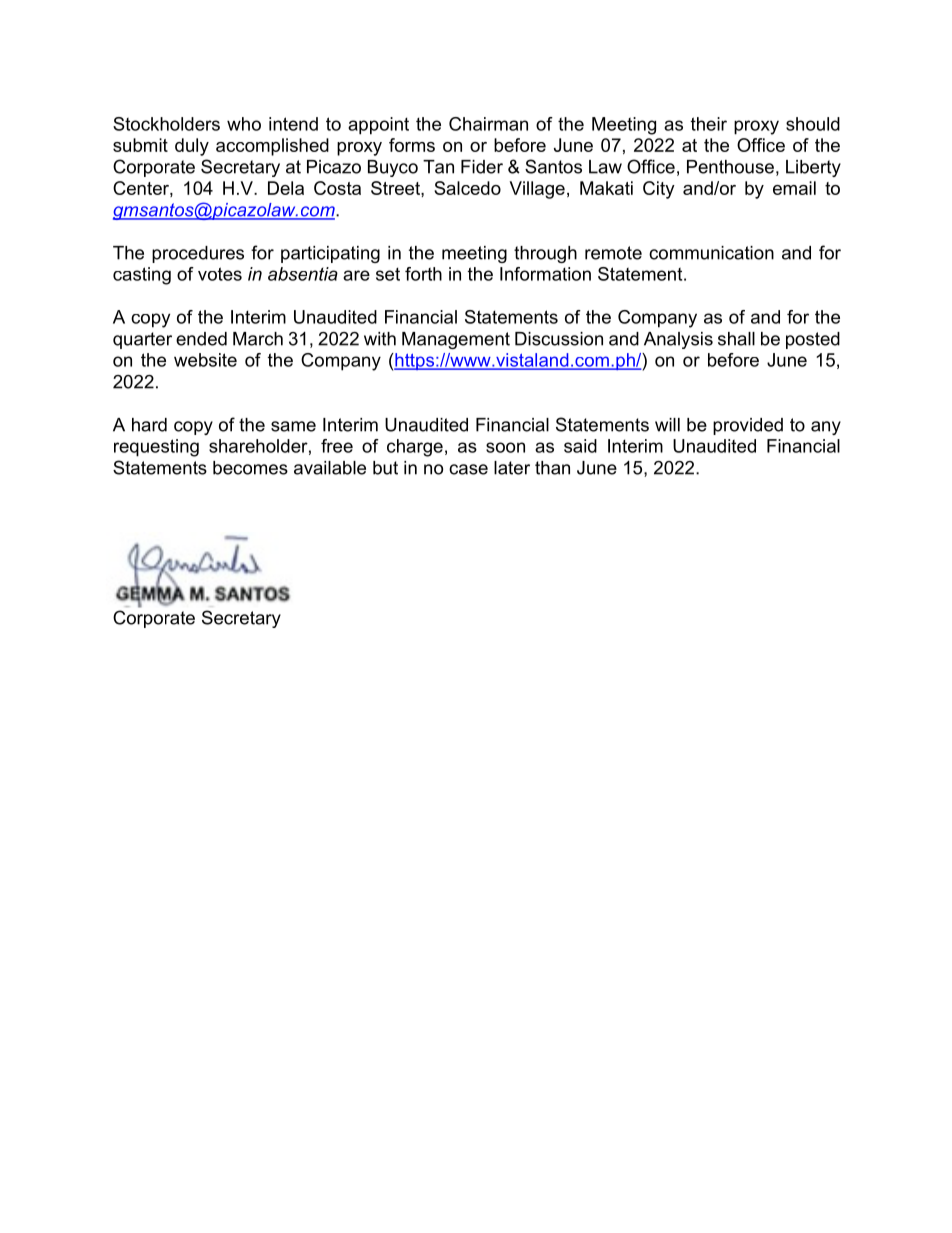 This document has width=952, height=1233. Describe the element at coordinates (468, 469) in the document. I see `case` at that location.
